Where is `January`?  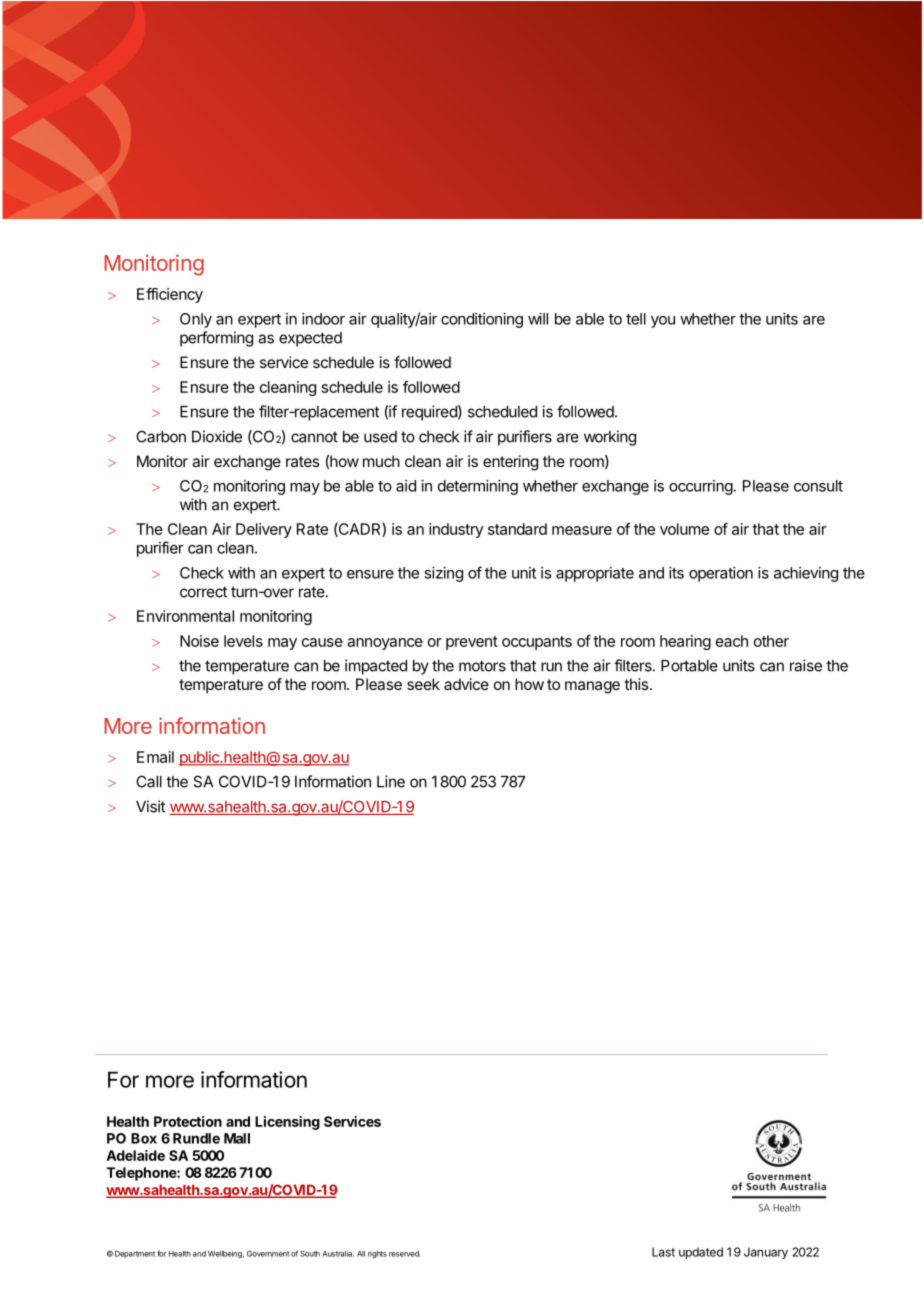 January is located at coordinates (766, 1253).
